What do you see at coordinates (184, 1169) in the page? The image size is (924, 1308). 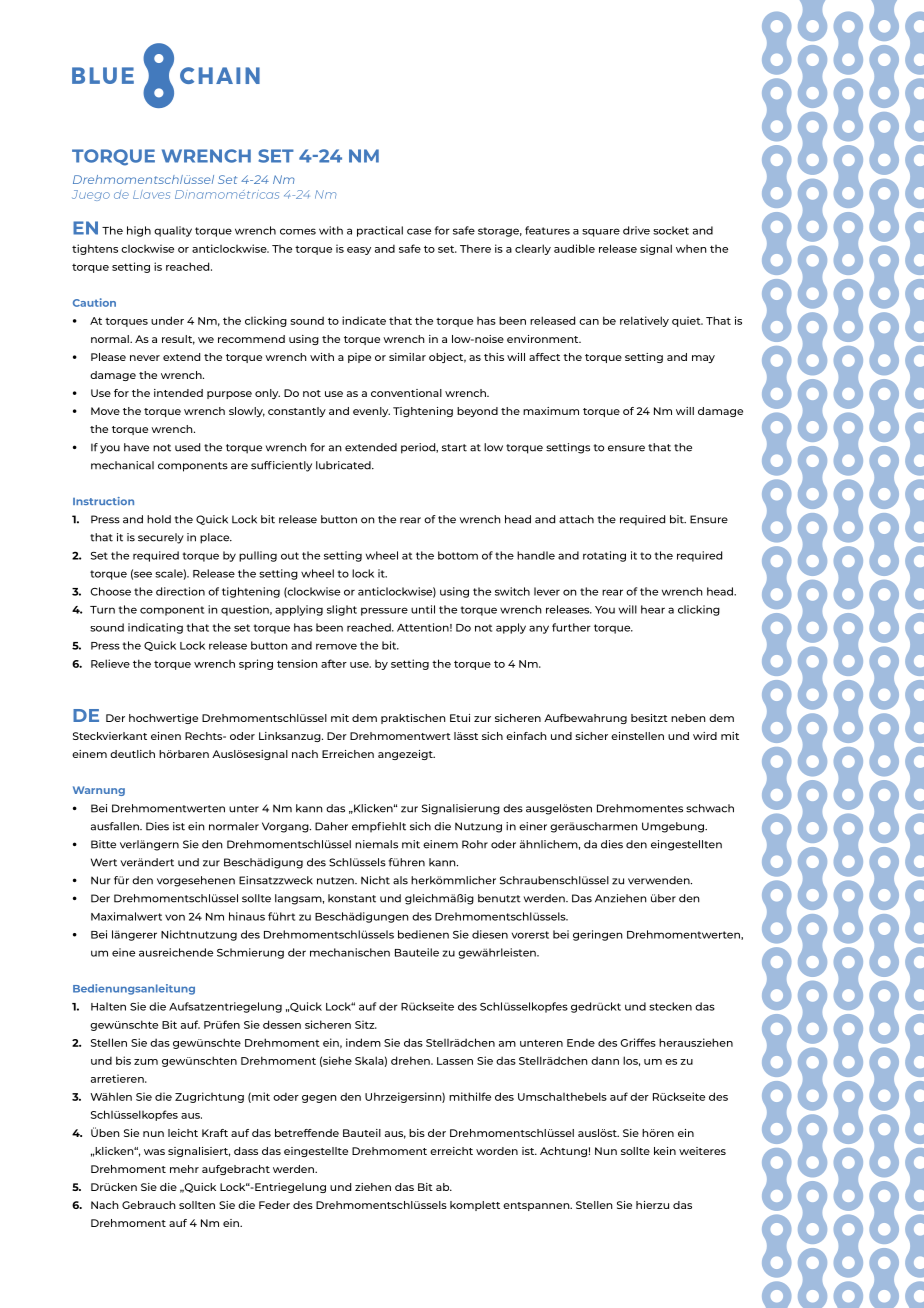 I see `mehr` at bounding box center [184, 1169].
